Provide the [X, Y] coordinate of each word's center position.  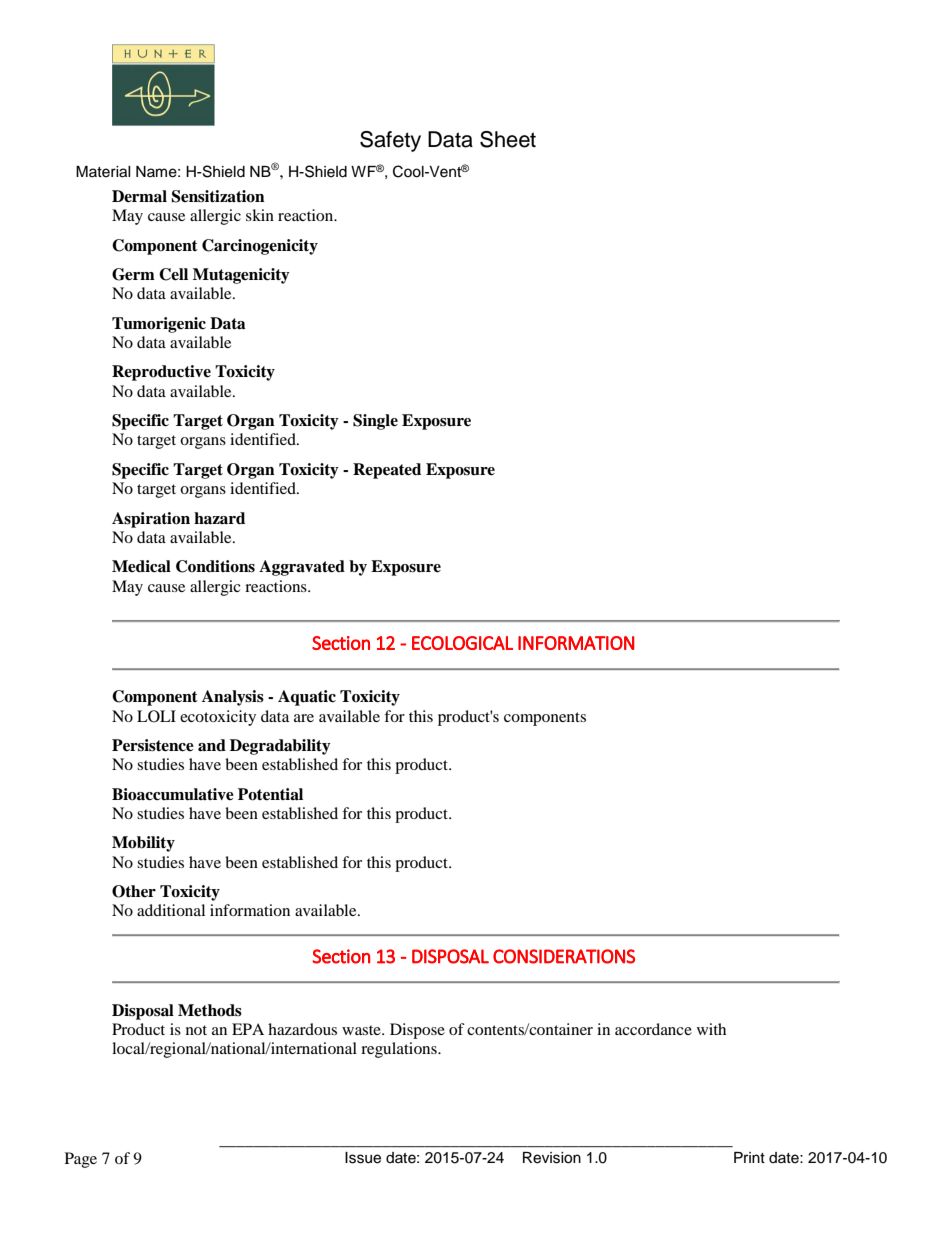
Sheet [508, 139]
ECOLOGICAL [462, 643]
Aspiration [151, 520]
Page [81, 1160]
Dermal [139, 196]
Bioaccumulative [173, 794]
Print [749, 1157]
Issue [363, 1158]
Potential [270, 794]
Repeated [387, 471]
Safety [390, 141]
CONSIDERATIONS [564, 956]
